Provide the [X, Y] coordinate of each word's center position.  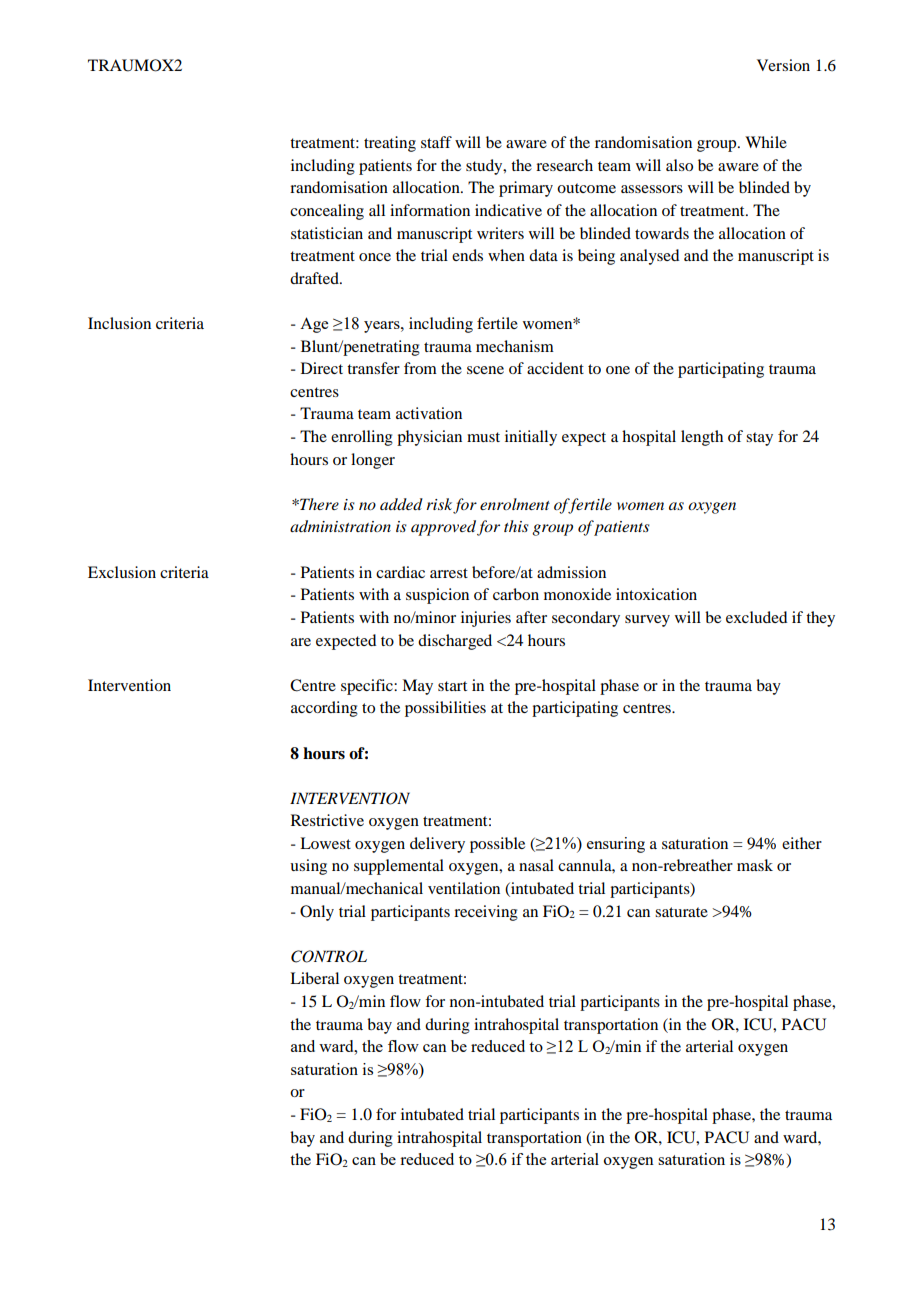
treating [390, 144]
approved [443, 528]
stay [759, 439]
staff [436, 142]
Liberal [314, 978]
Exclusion [122, 572]
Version [783, 65]
